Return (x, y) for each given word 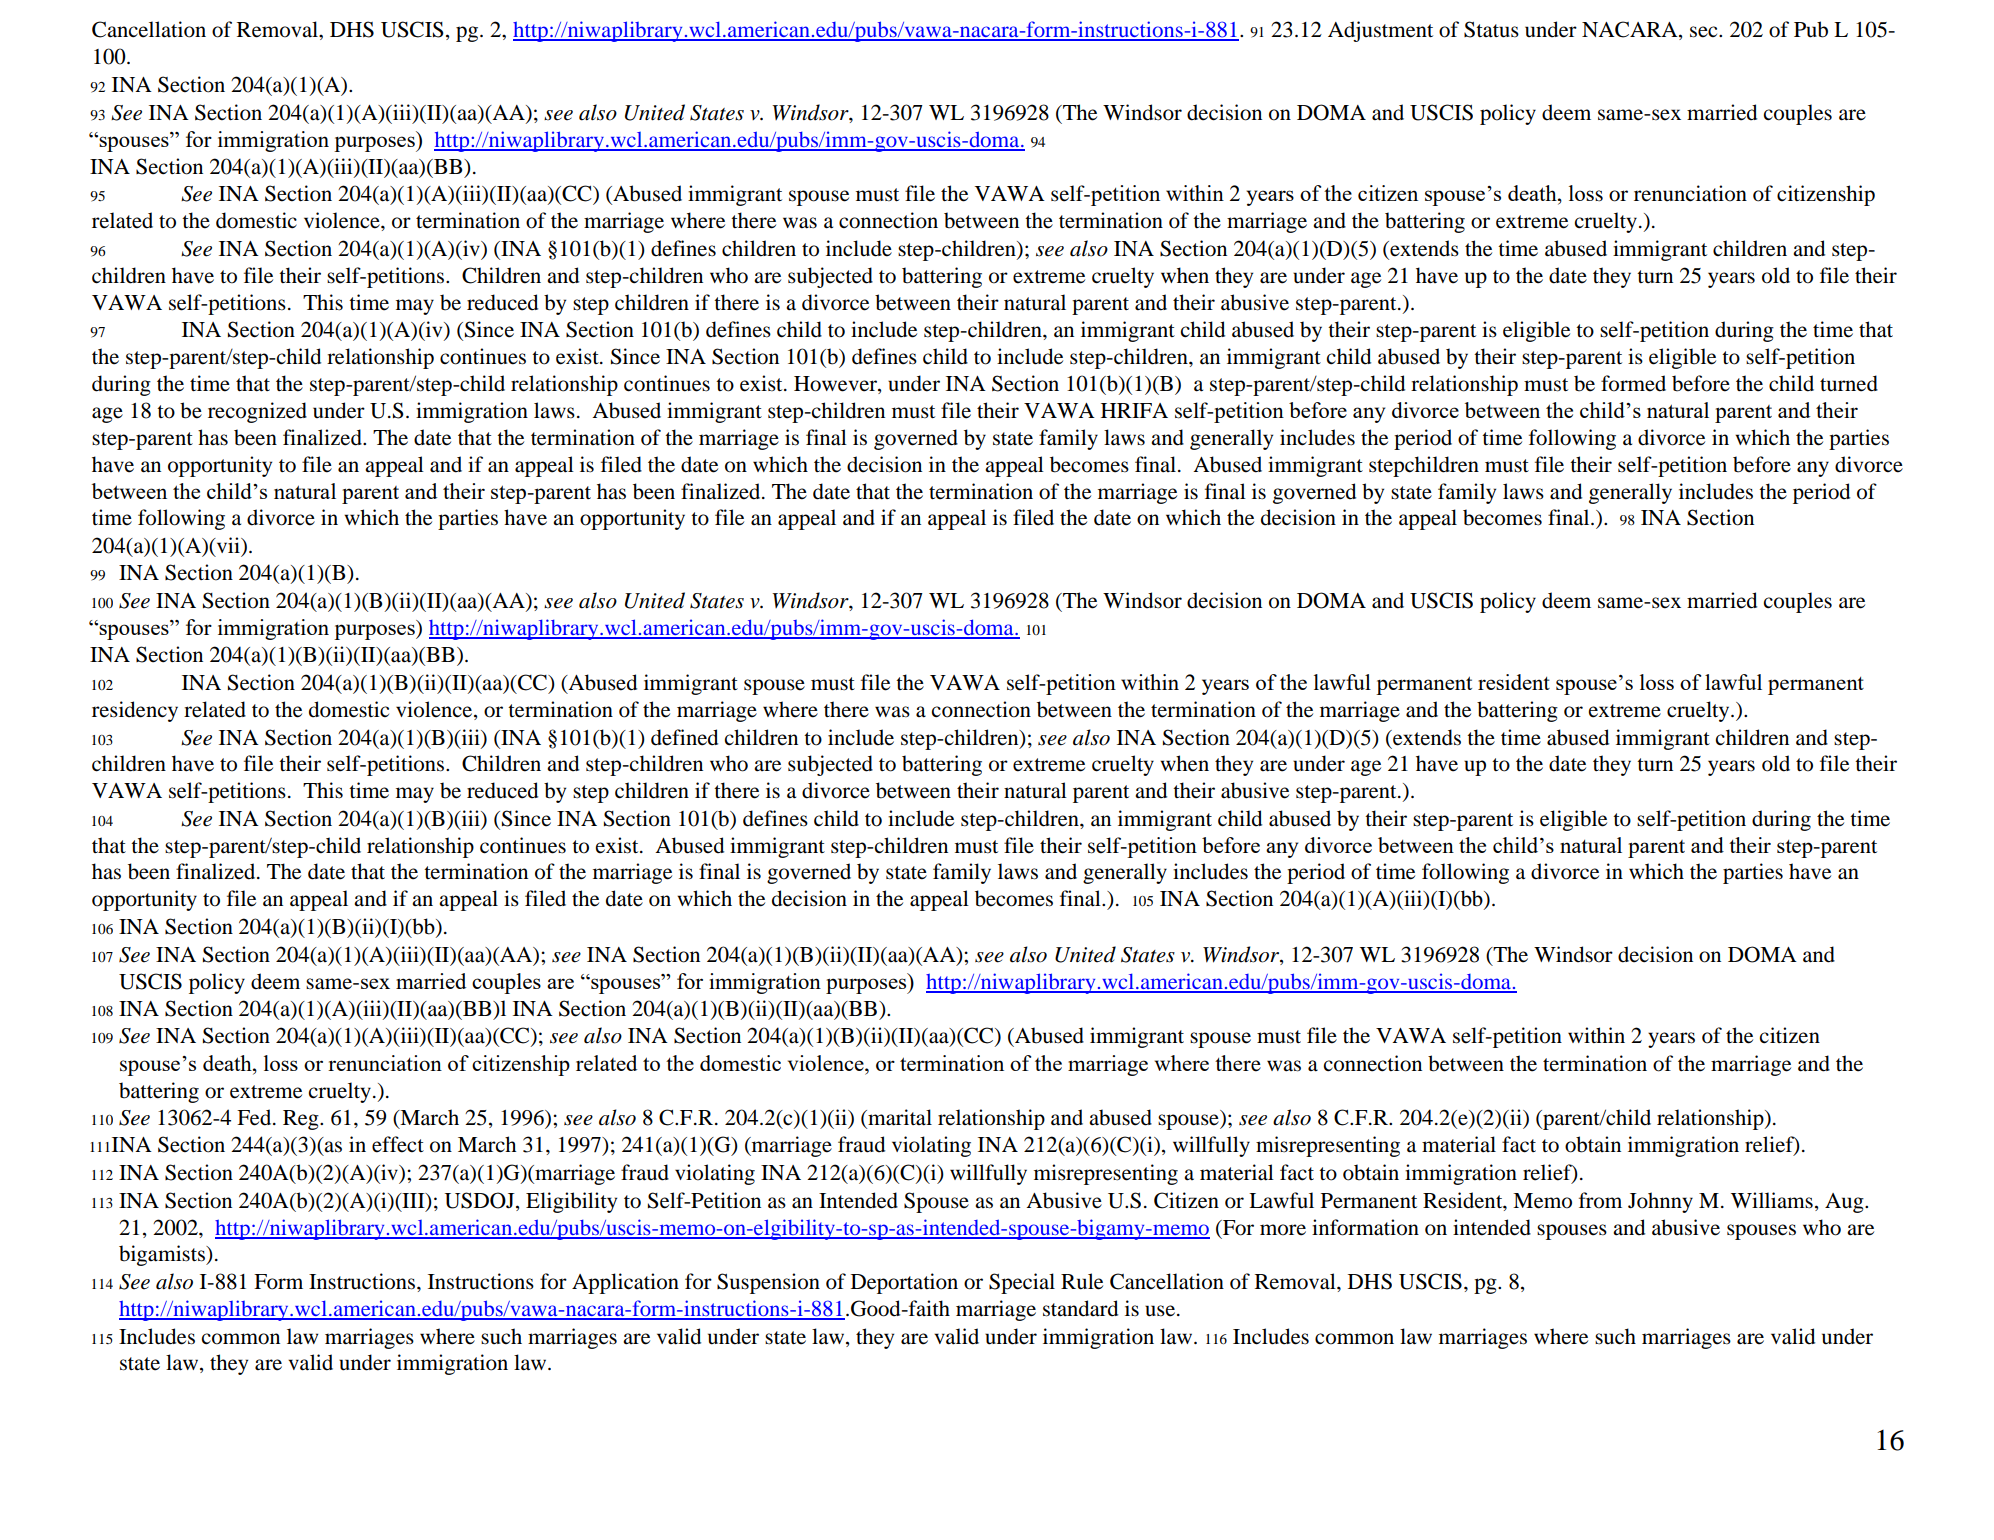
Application (625, 1283)
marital (899, 1117)
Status (1491, 29)
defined (684, 737)
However (836, 385)
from (1600, 1200)
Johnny (1660, 1202)
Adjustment (1380, 31)
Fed (255, 1117)
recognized (257, 412)
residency (135, 711)
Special (1022, 1283)
